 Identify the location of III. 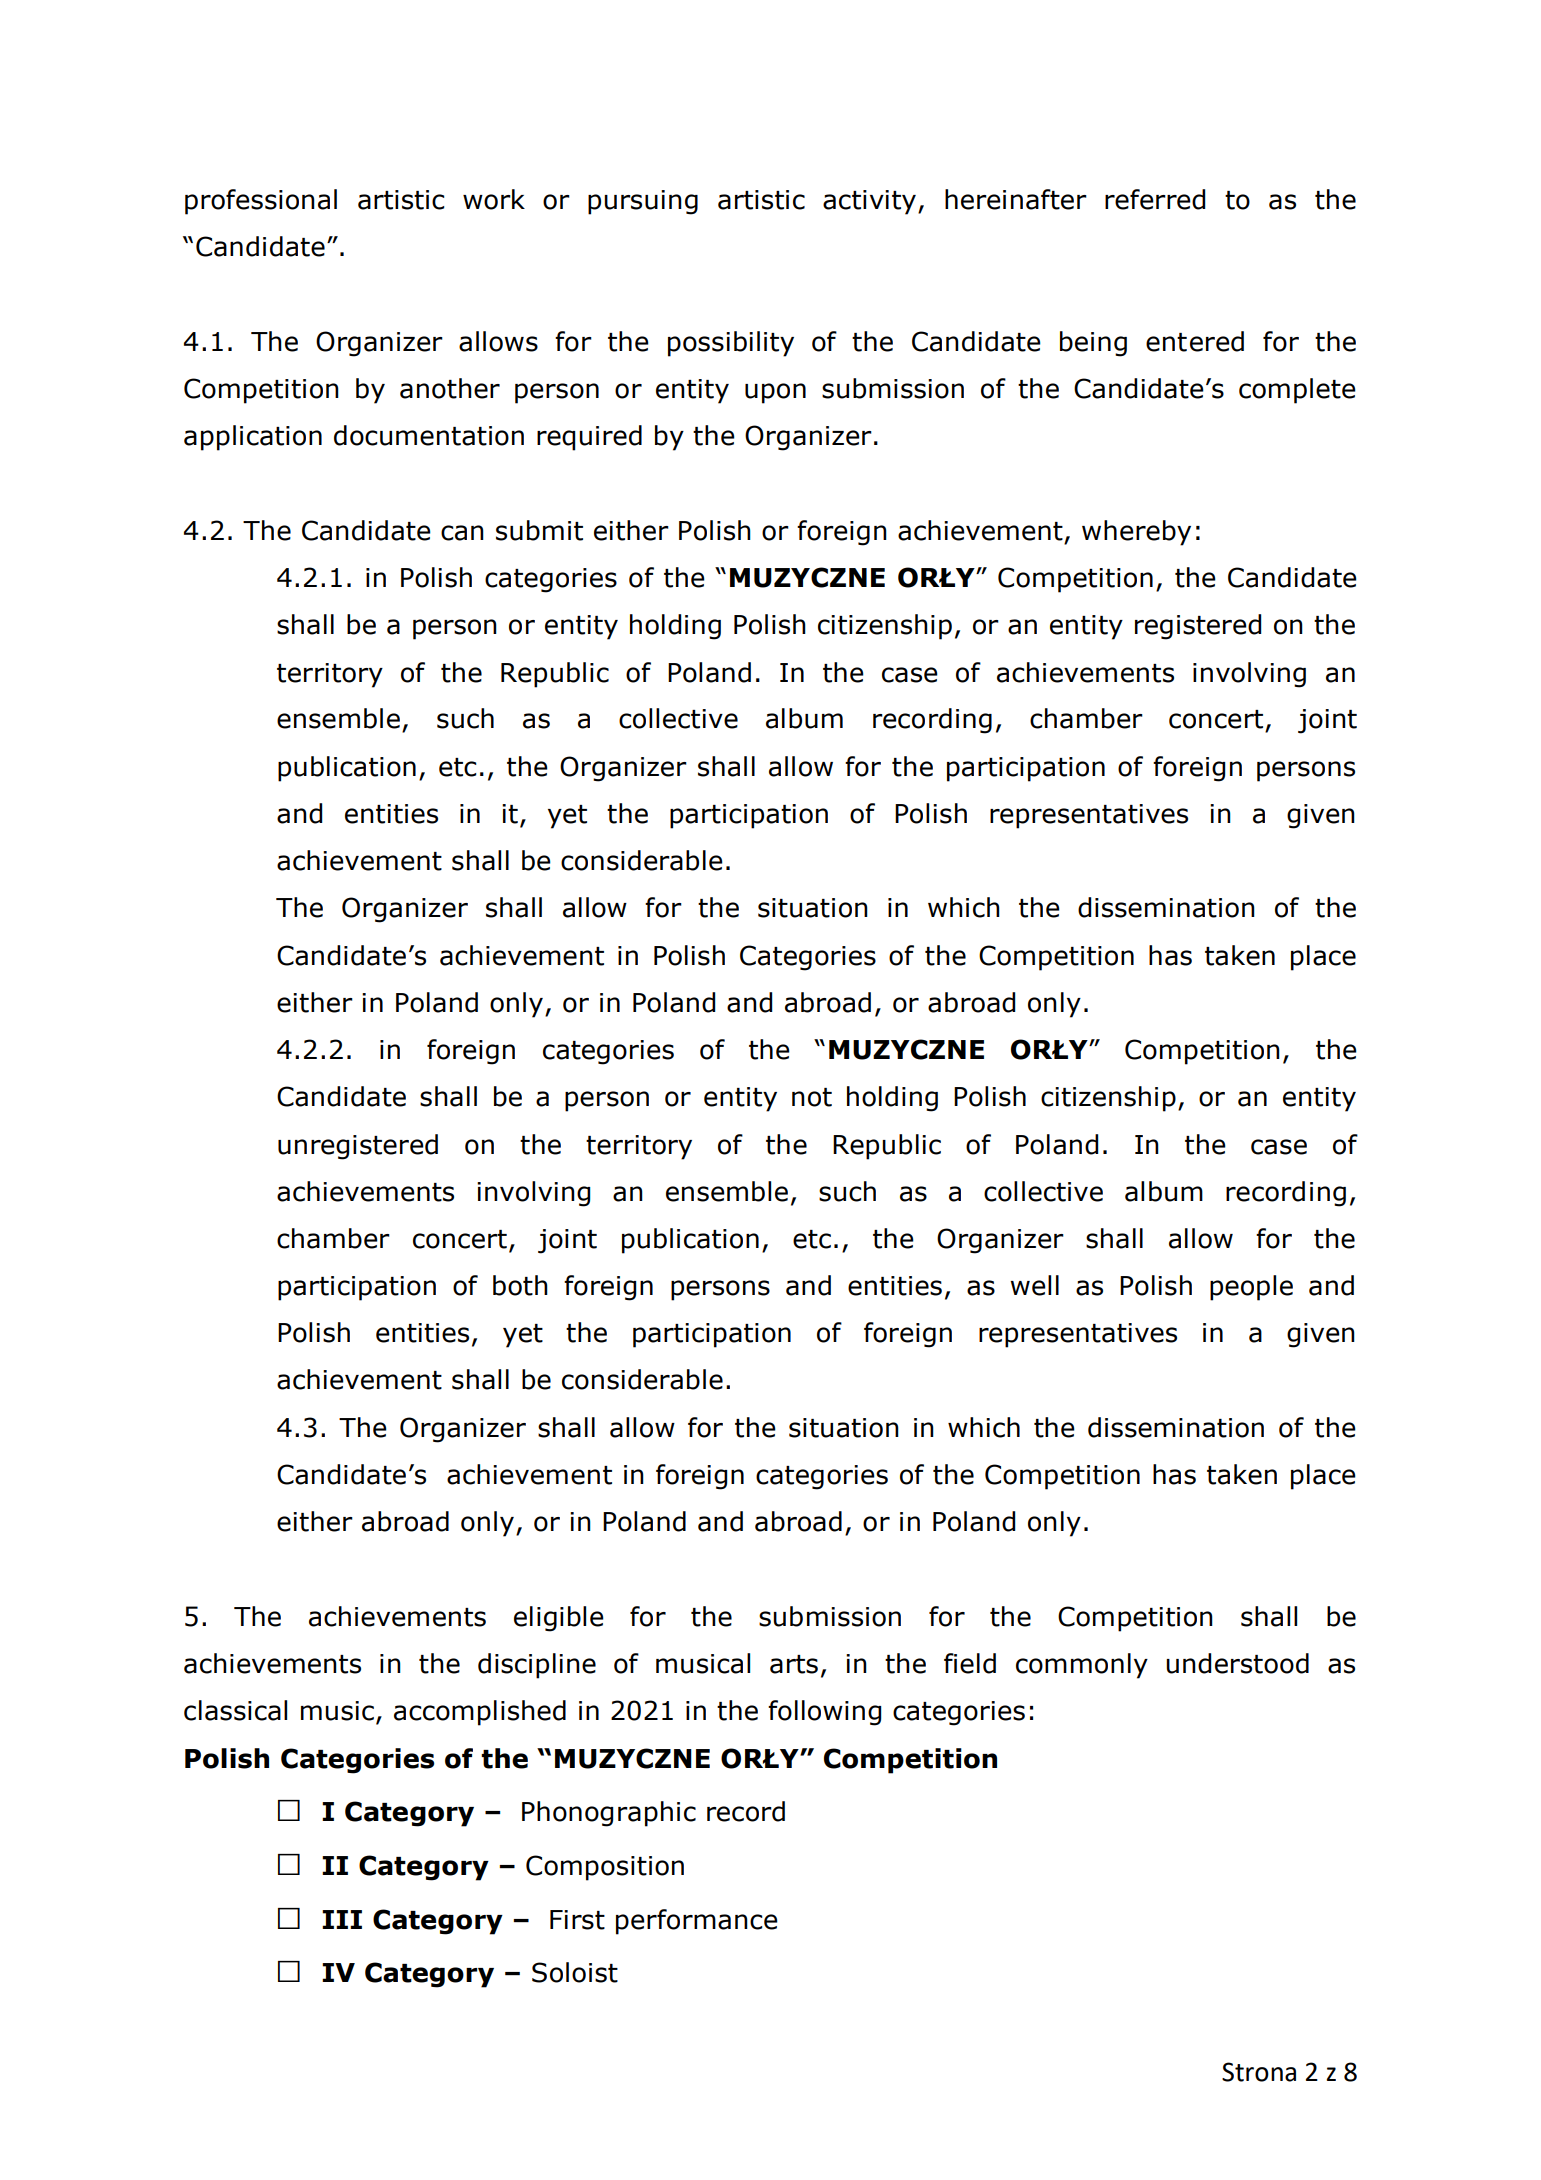
(342, 1919).
